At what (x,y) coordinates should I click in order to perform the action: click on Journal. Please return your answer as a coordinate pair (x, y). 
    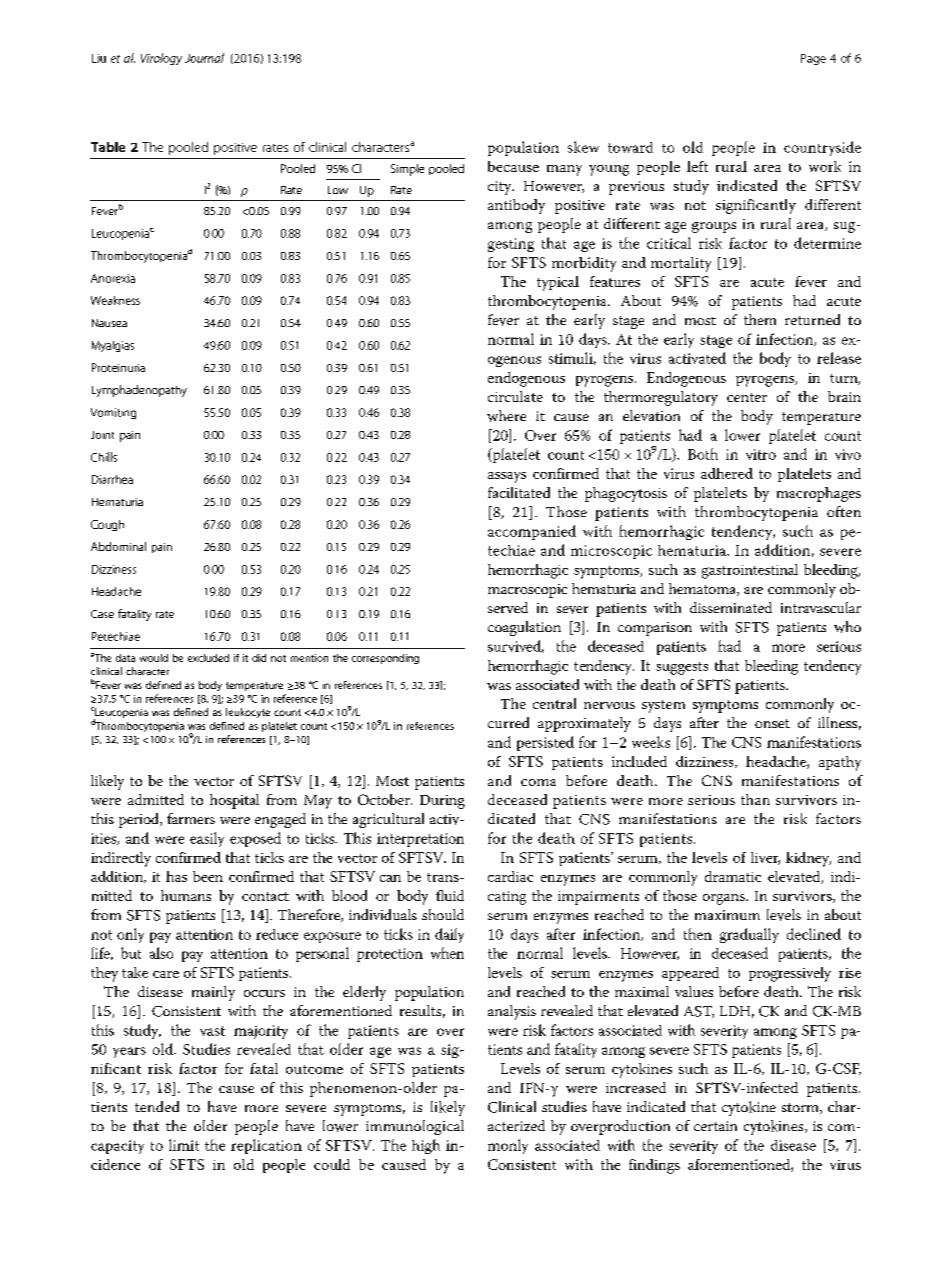
    Looking at the image, I should click on (204, 58).
